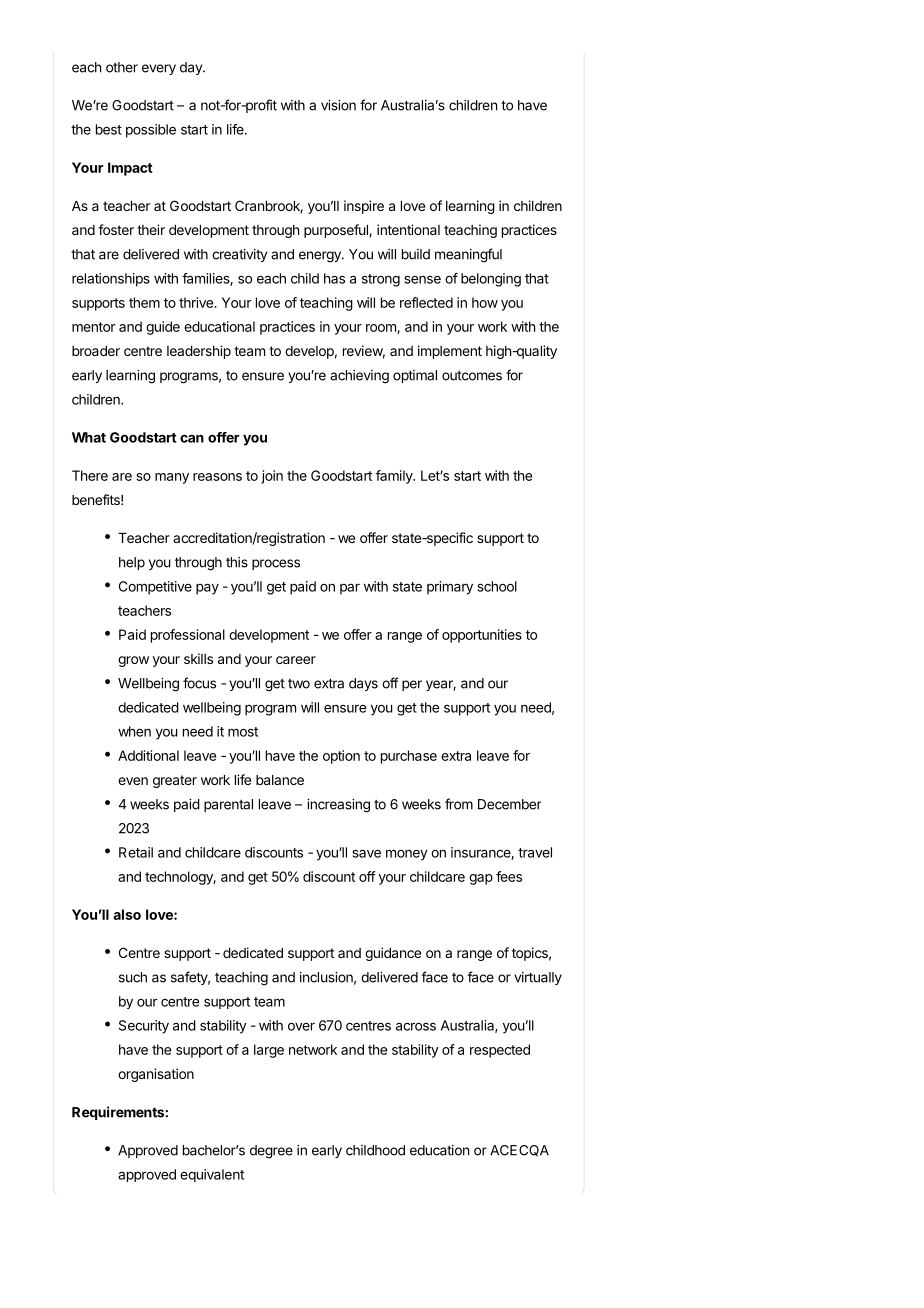 The width and height of the screenshot is (924, 1308). Describe the element at coordinates (156, 1075) in the screenshot. I see `organisation` at that location.
